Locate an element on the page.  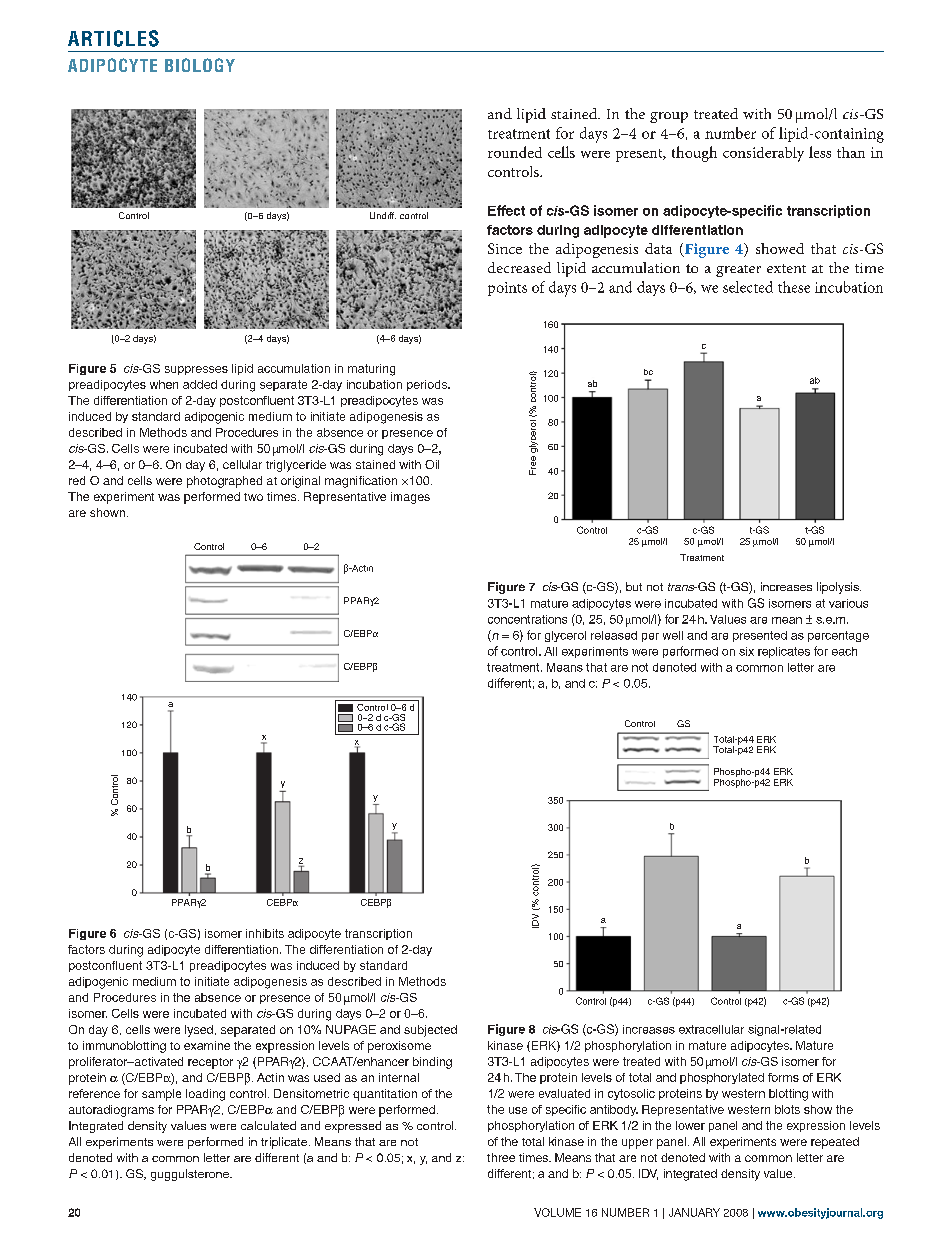
group is located at coordinates (669, 117).
